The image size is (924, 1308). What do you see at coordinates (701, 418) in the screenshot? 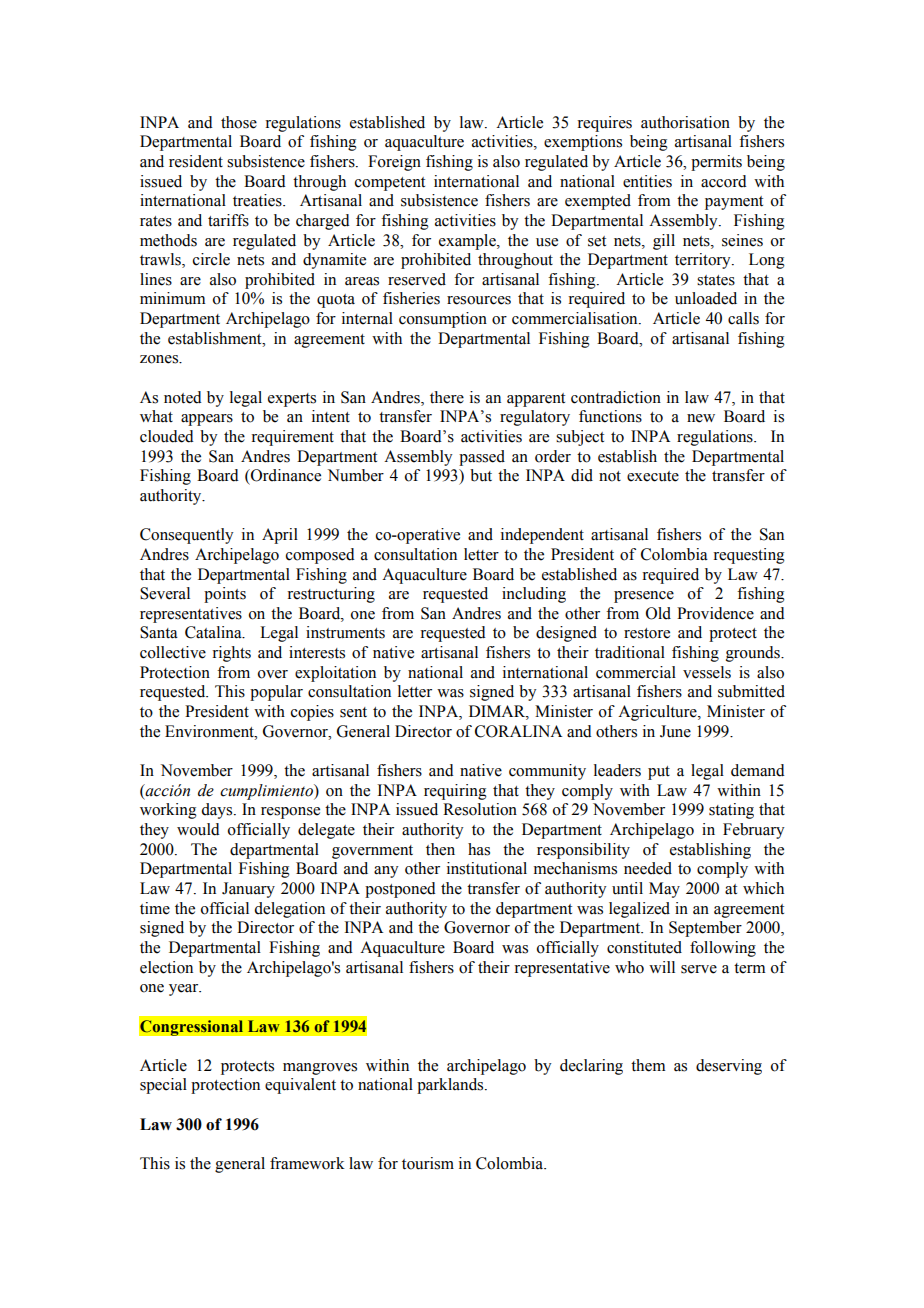
I see `new` at bounding box center [701, 418].
